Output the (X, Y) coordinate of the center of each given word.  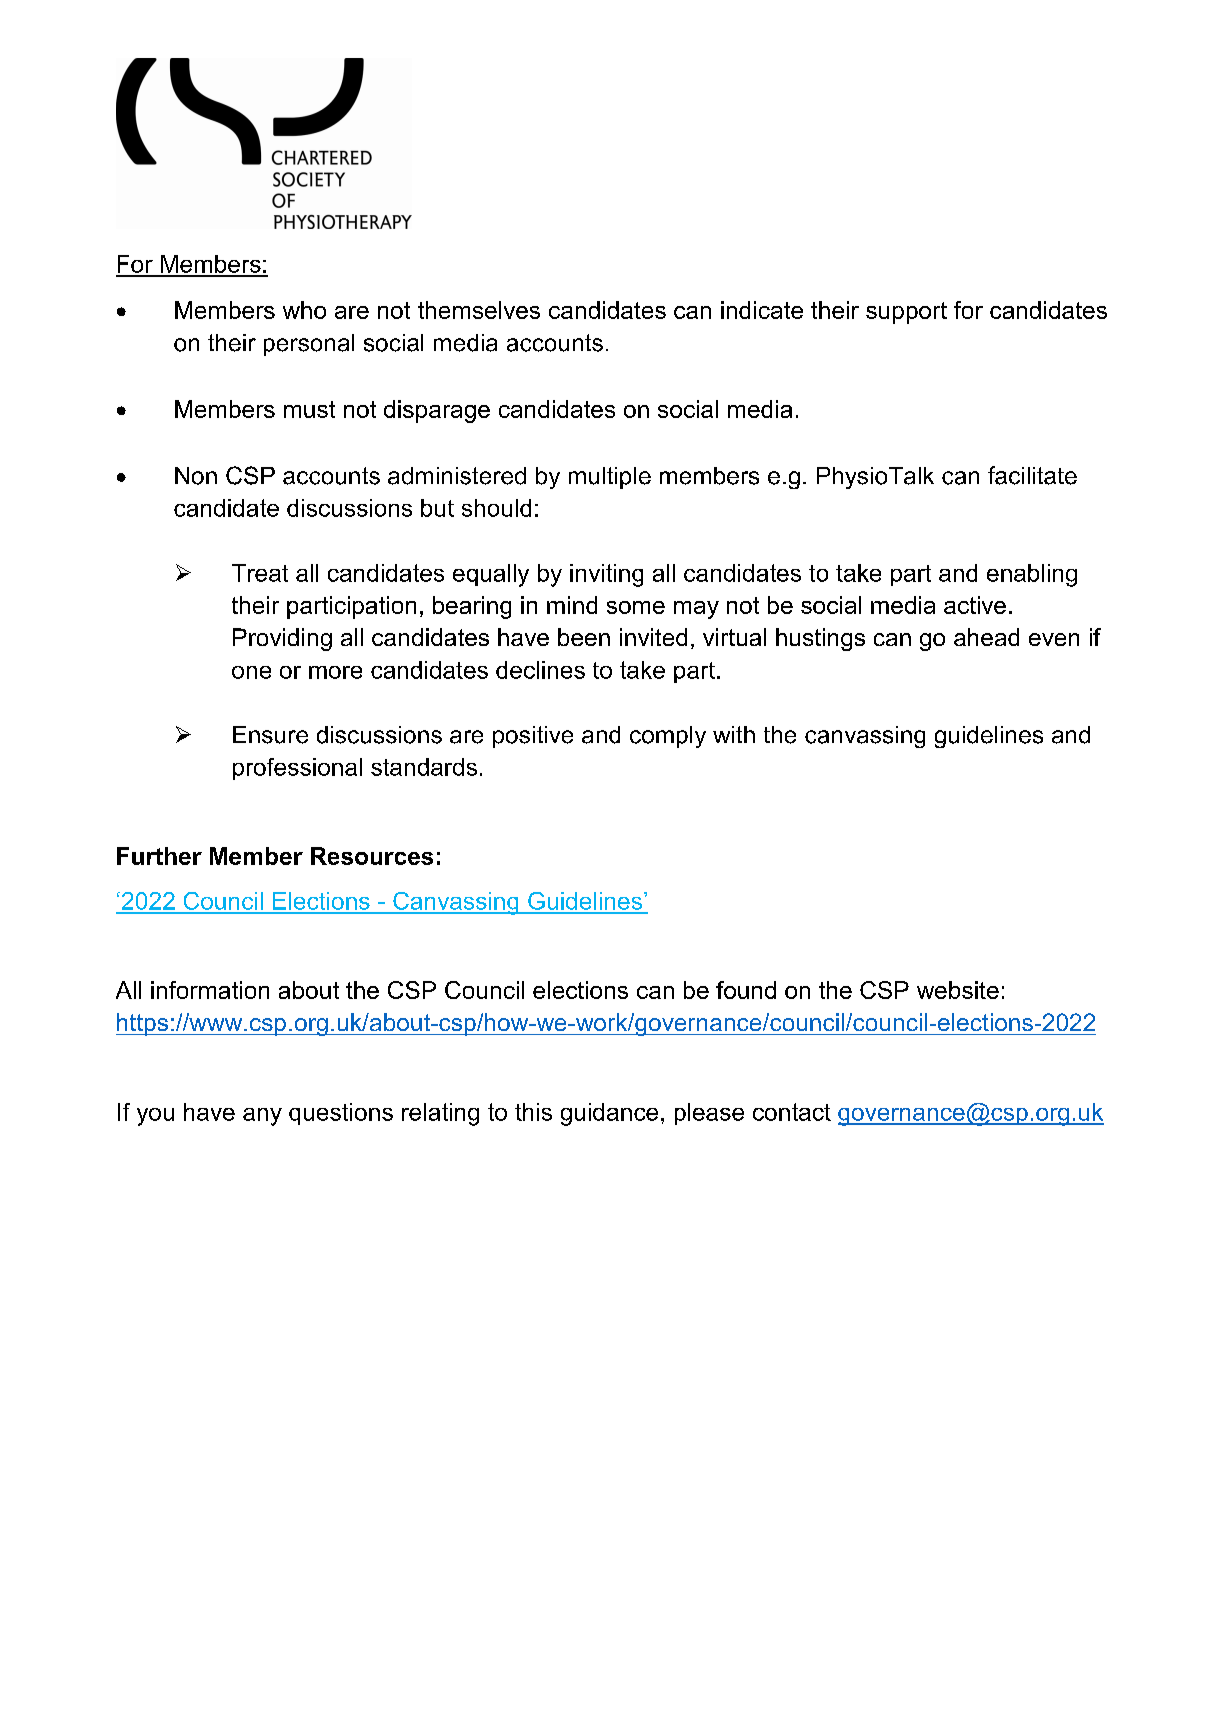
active (975, 605)
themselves (479, 310)
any (262, 1117)
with (734, 734)
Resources (372, 856)
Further (159, 856)
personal (309, 345)
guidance (609, 1114)
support (906, 313)
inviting (606, 575)
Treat (260, 573)
